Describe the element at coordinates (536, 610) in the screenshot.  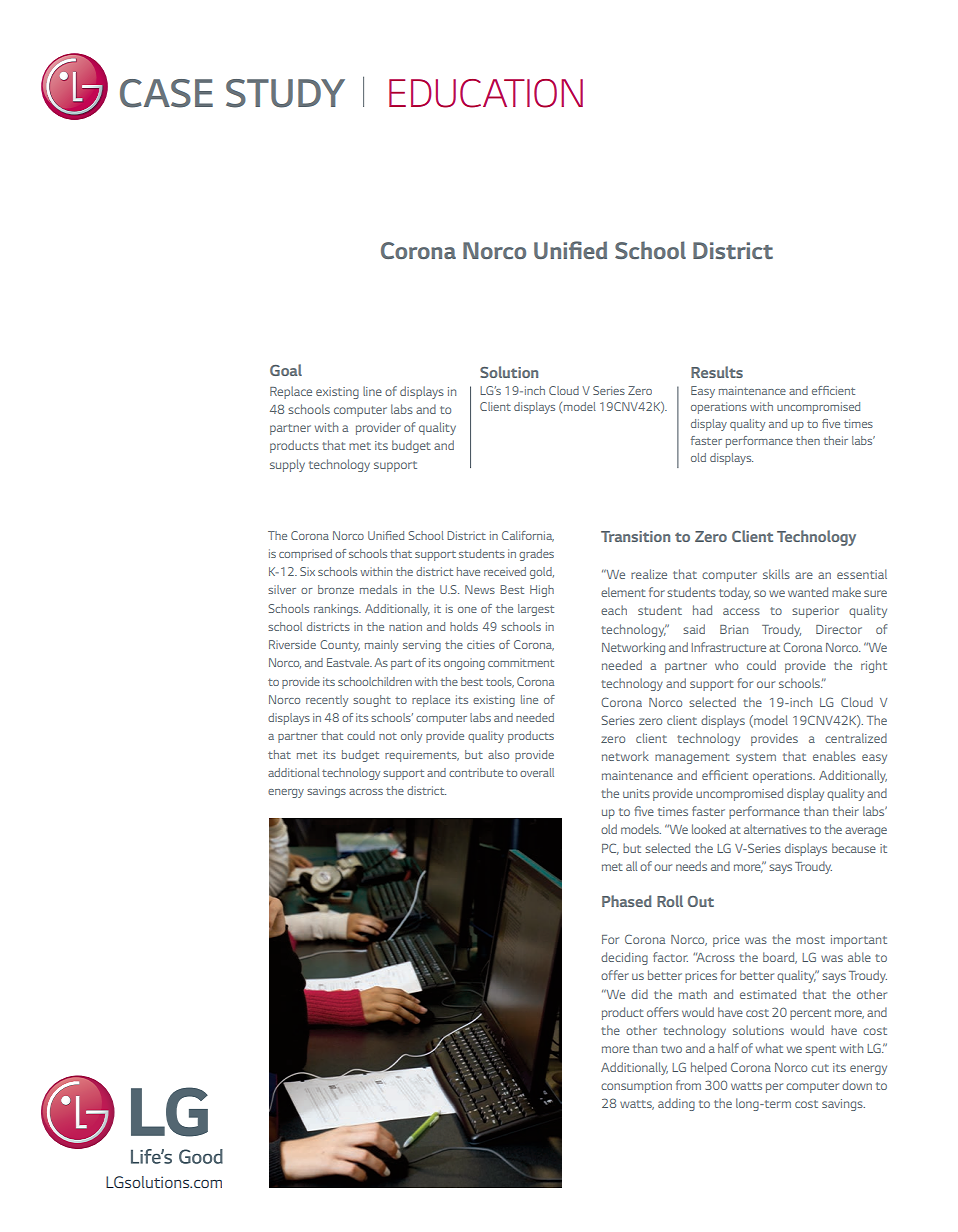
I see `largest` at that location.
